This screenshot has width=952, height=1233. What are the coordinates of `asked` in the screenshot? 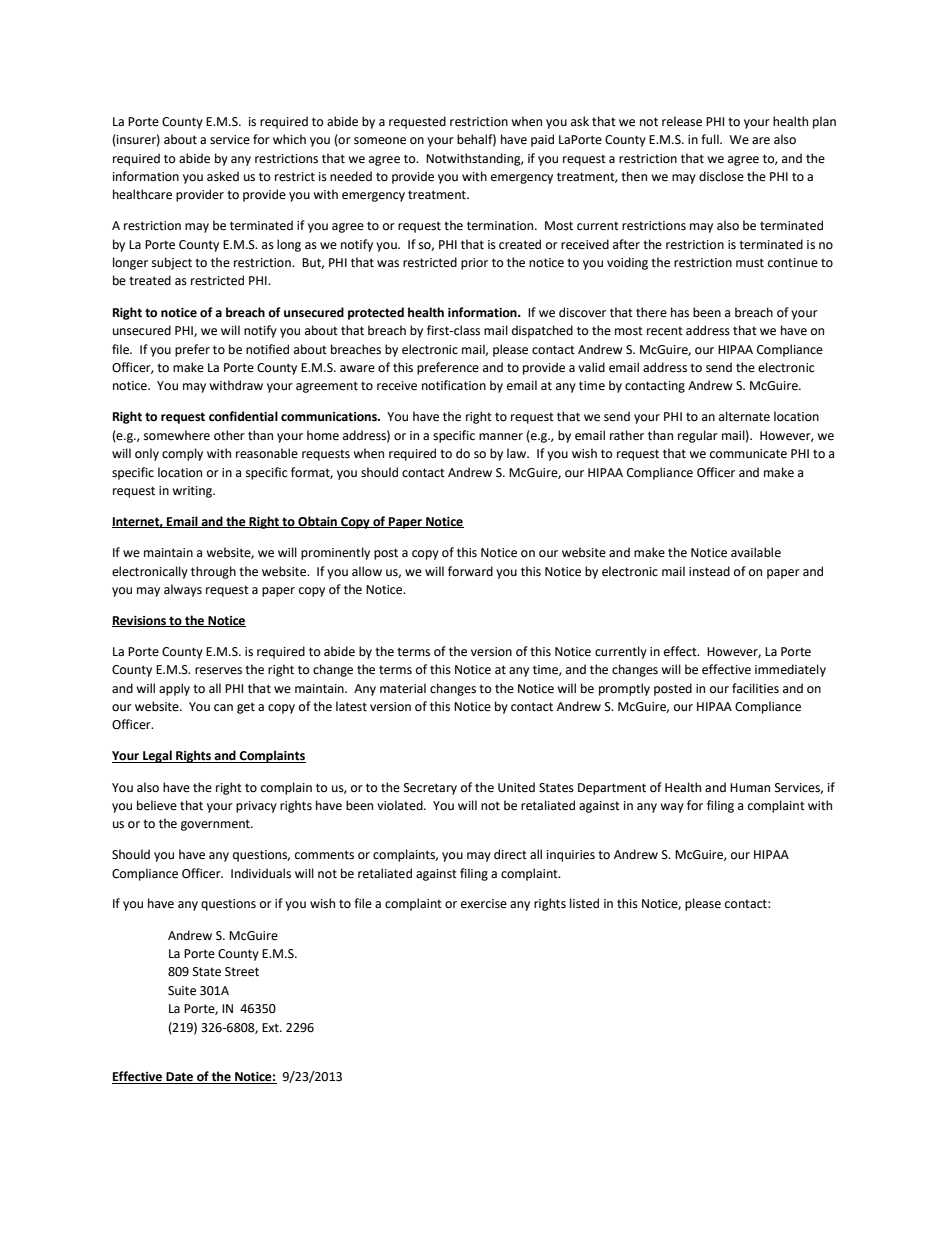 It's located at (223, 176).
